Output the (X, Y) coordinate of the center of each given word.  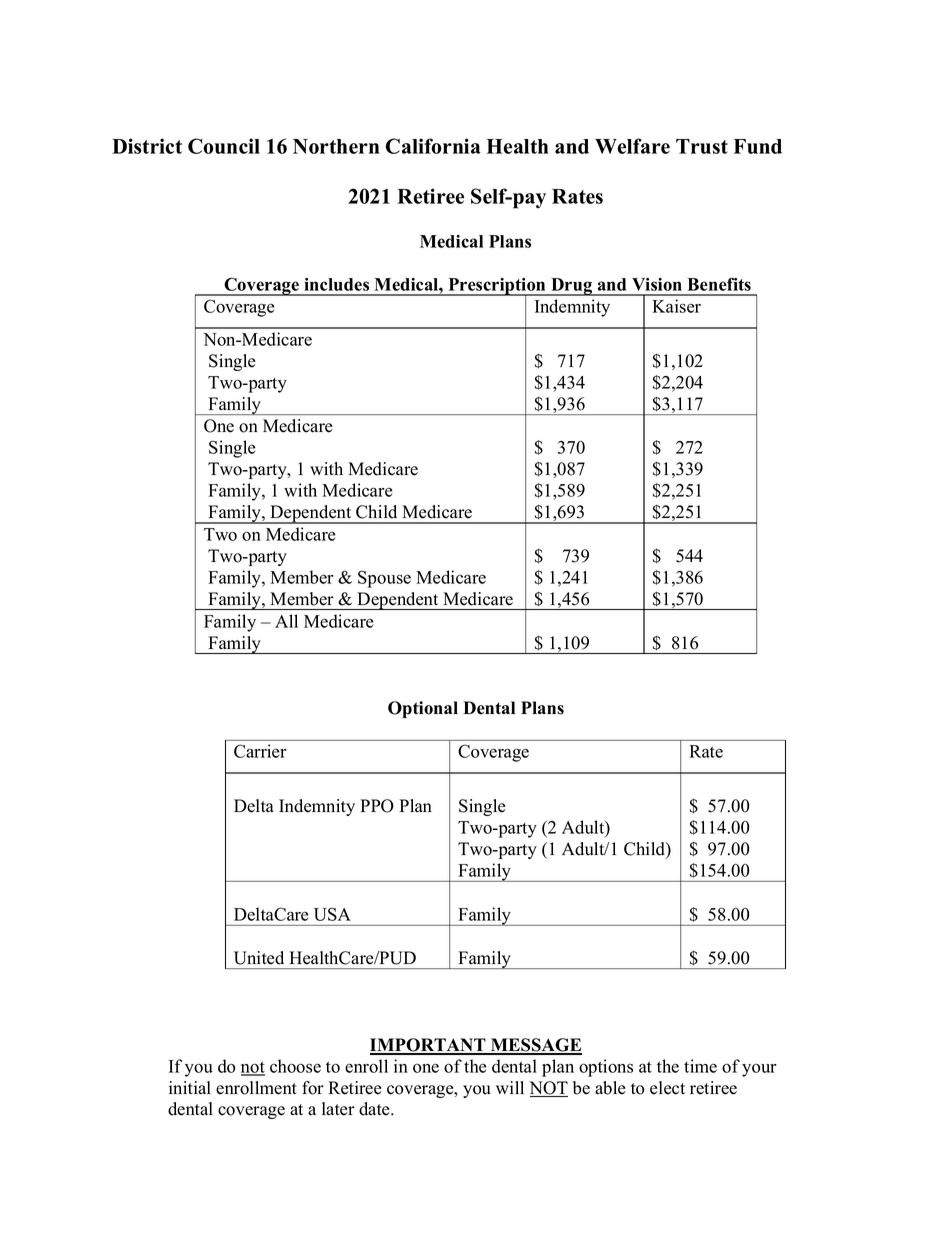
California (433, 146)
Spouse (384, 579)
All (286, 621)
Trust (702, 146)
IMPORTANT (429, 1046)
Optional (423, 709)
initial (190, 1087)
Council (224, 146)
